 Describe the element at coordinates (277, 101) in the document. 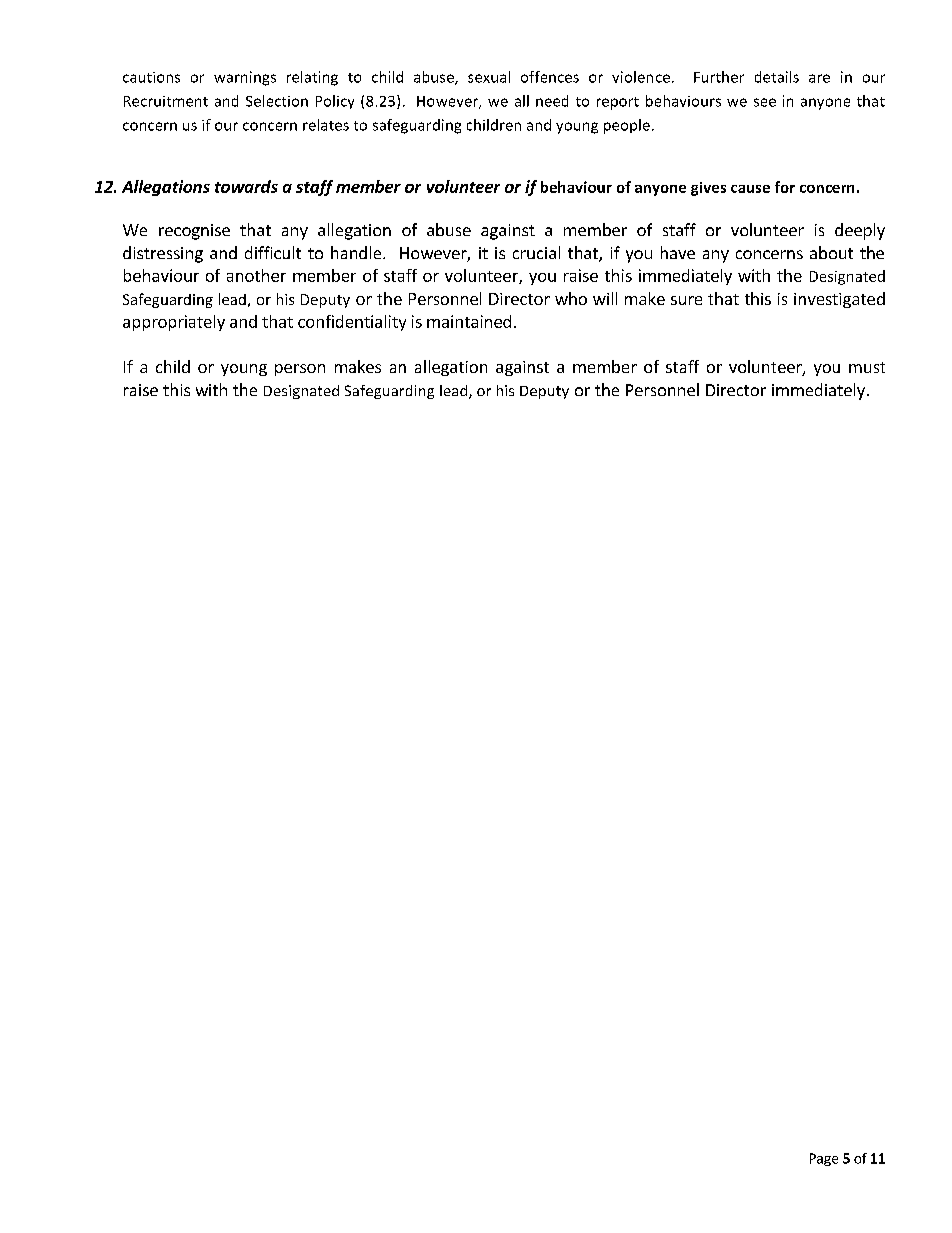

I see `Selection` at that location.
